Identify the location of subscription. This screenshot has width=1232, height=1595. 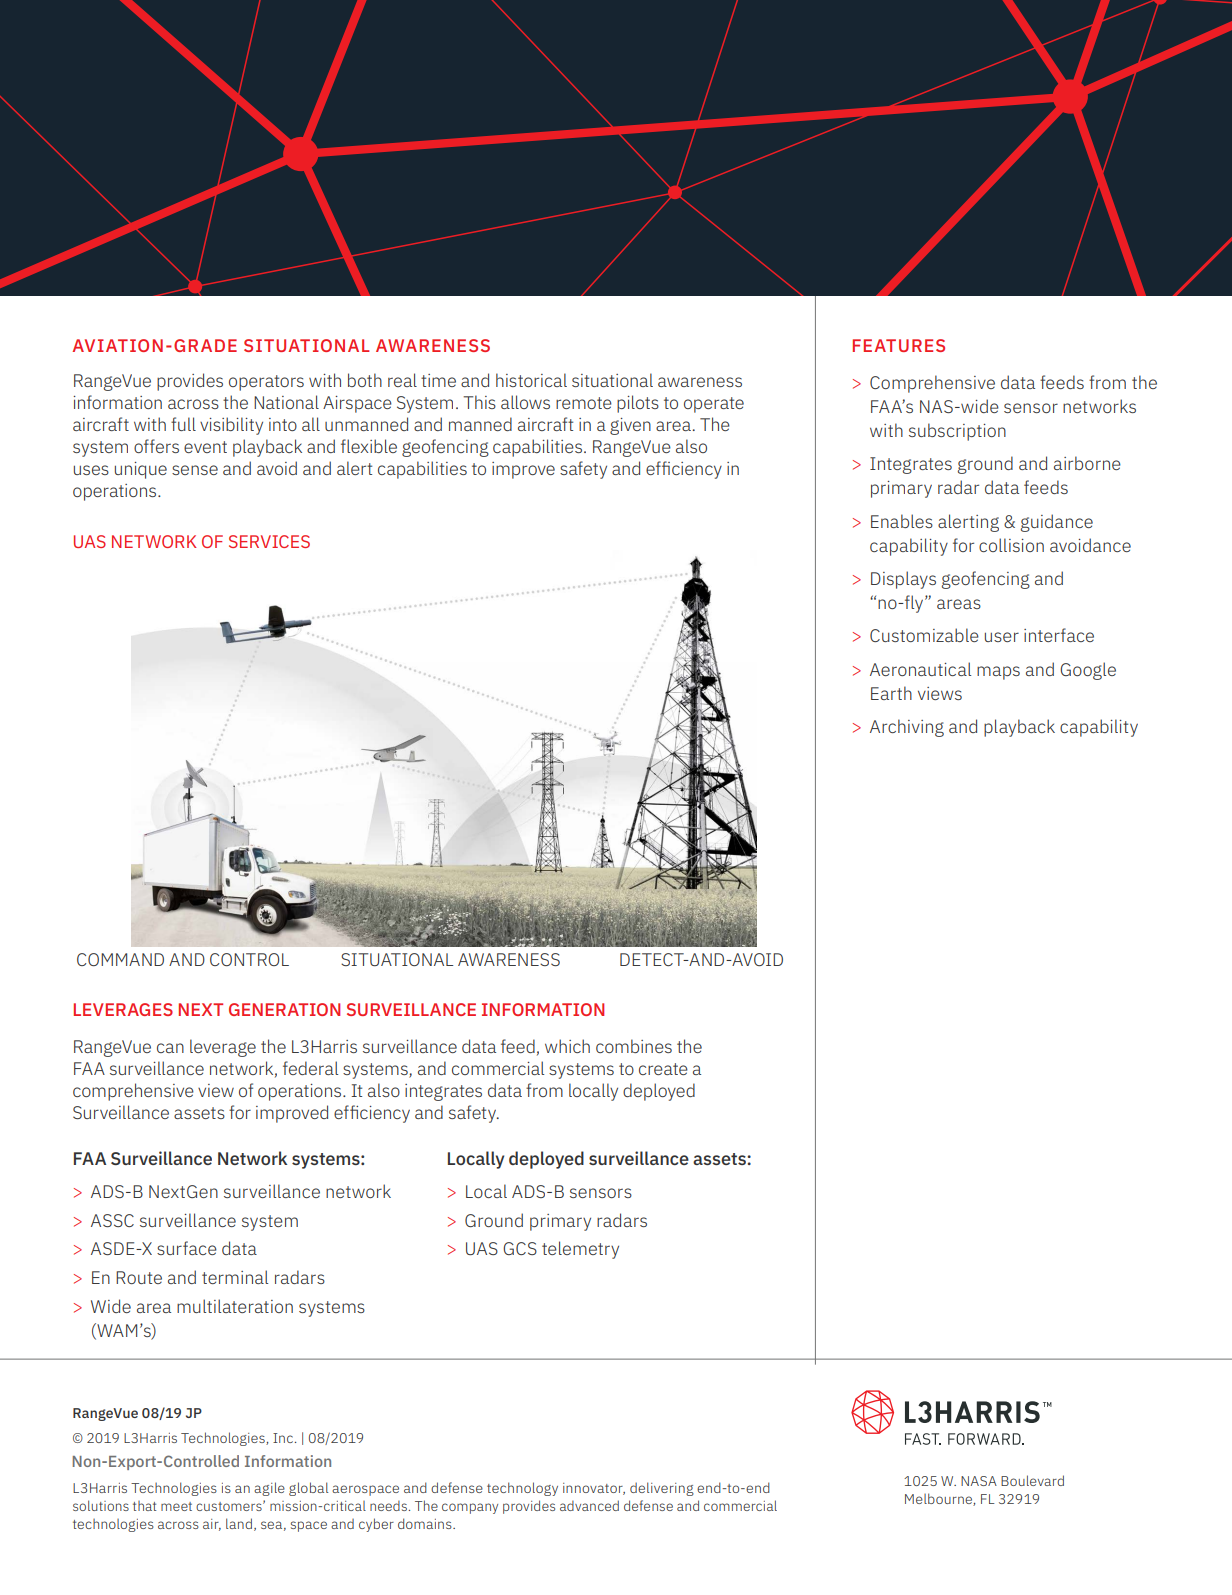
(957, 432).
